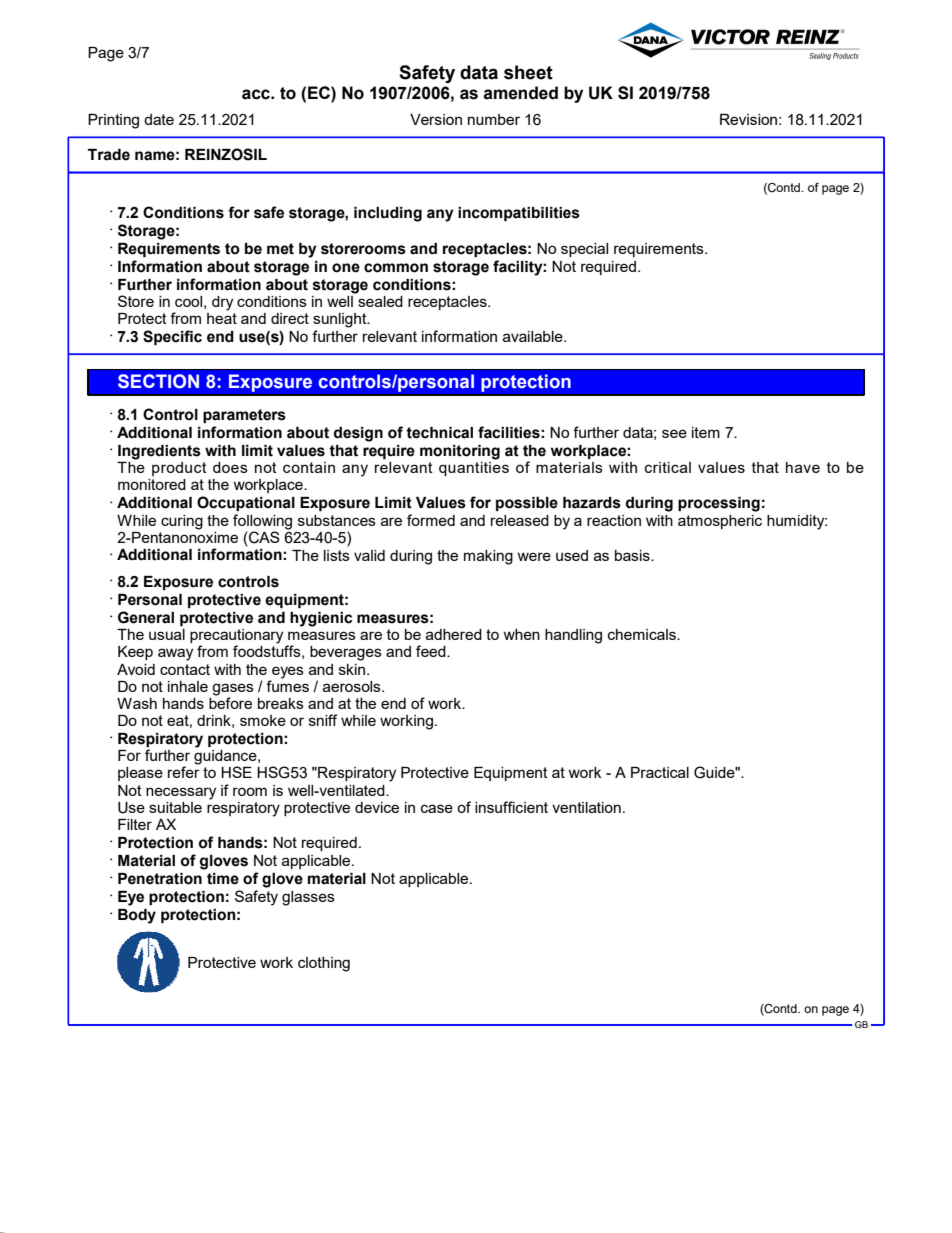  What do you see at coordinates (159, 119) in the screenshot?
I see `date` at bounding box center [159, 119].
